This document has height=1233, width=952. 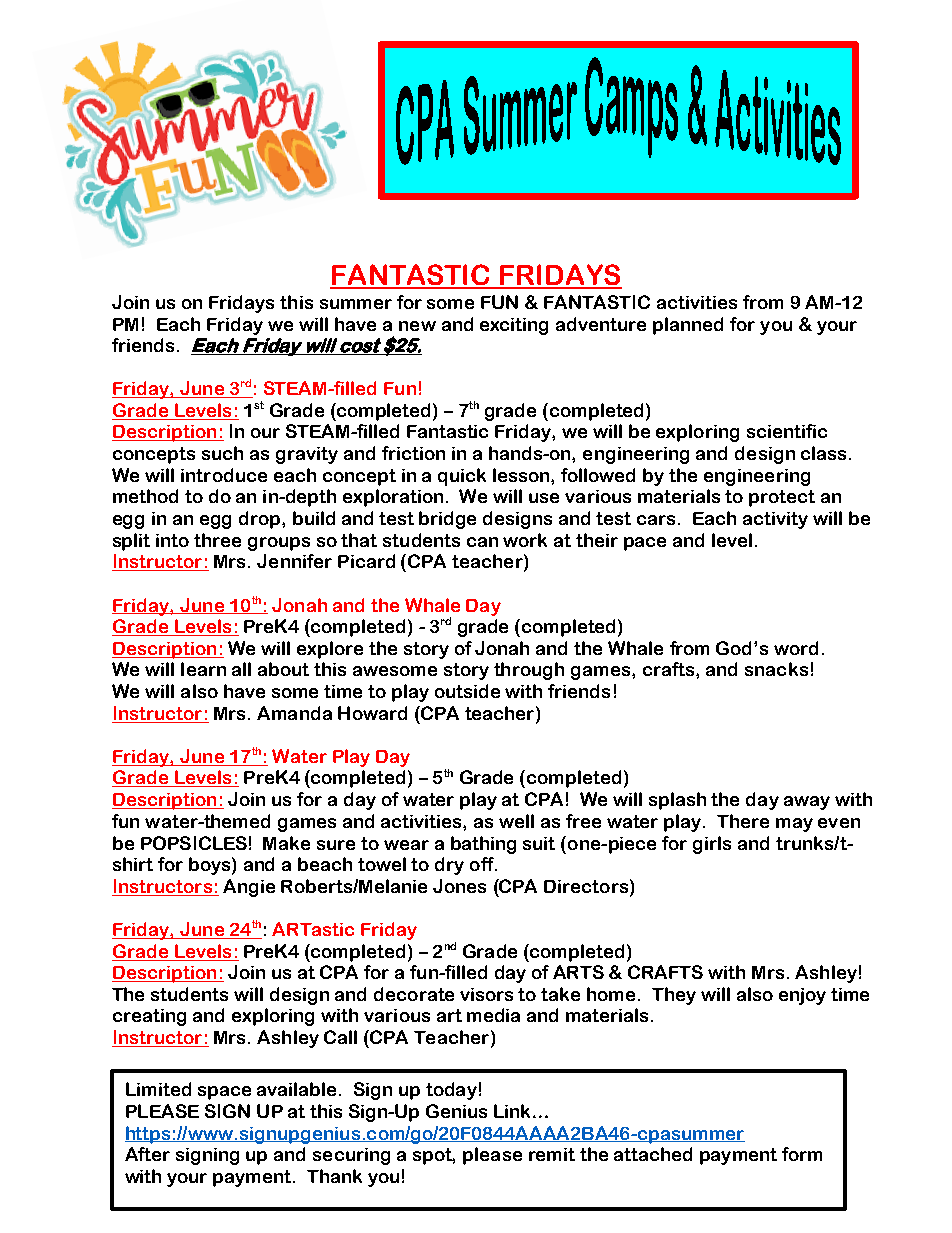 What do you see at coordinates (796, 648) in the document?
I see `word` at bounding box center [796, 648].
